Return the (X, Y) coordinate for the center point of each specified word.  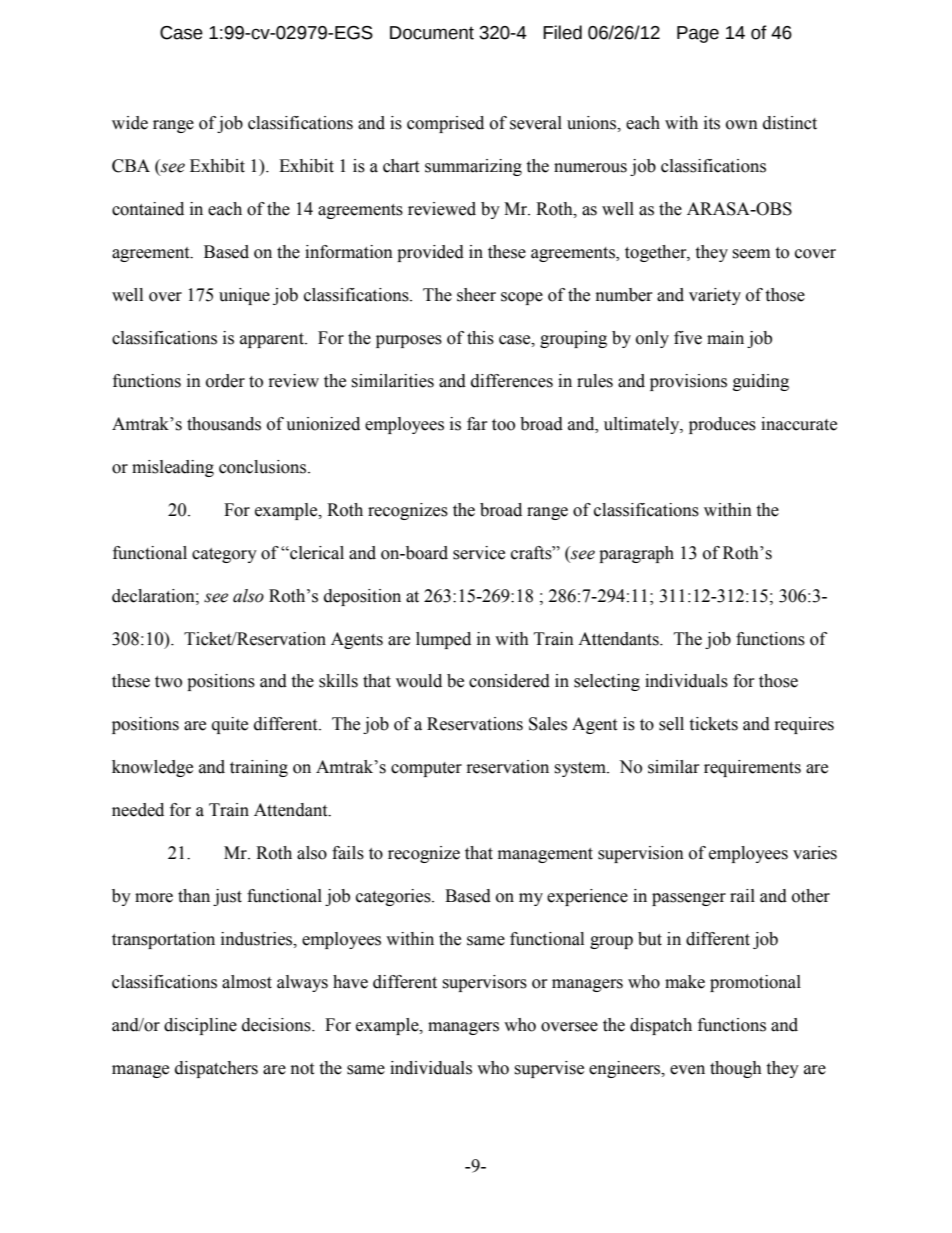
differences (512, 381)
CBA (131, 166)
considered (509, 681)
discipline (200, 1026)
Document (432, 33)
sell (671, 724)
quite (230, 725)
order (225, 381)
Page (698, 34)
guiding (761, 382)
